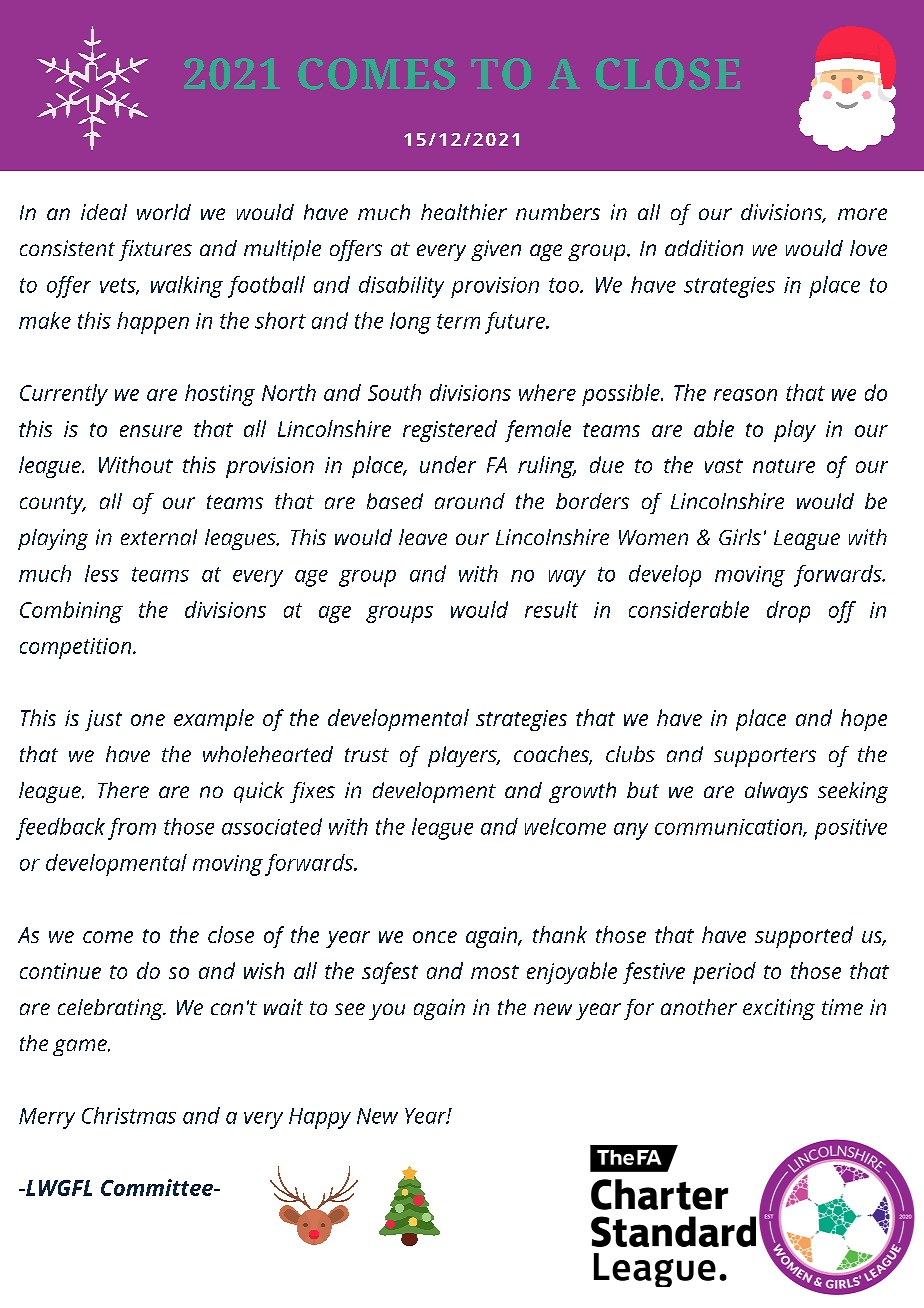 The height and width of the screenshot is (1308, 924). I want to click on always, so click(776, 792).
